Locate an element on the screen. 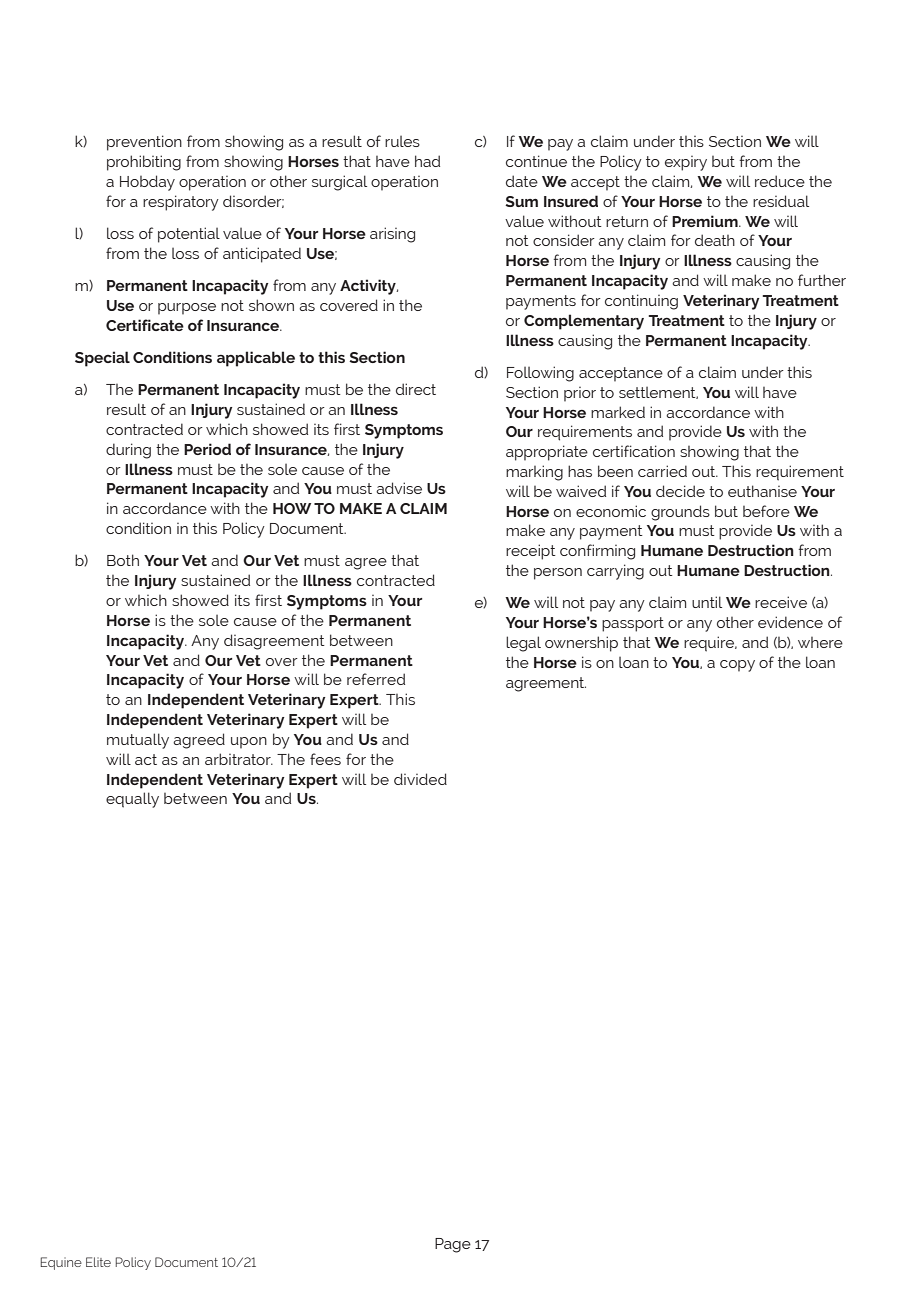 The height and width of the screenshot is (1311, 924). had is located at coordinates (427, 161).
